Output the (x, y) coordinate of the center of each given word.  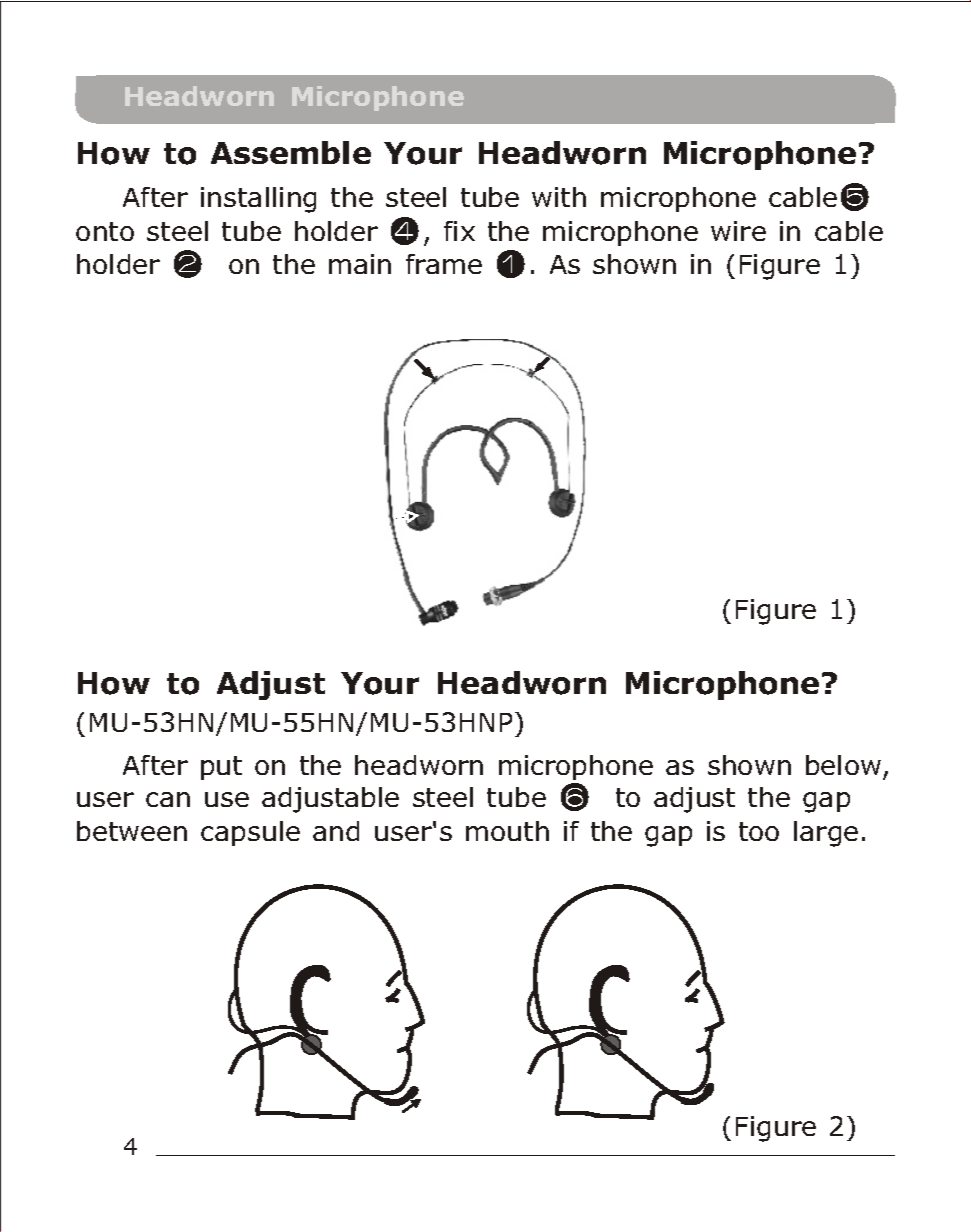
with (559, 197)
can (168, 799)
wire (738, 231)
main (360, 264)
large (826, 834)
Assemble (291, 152)
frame (444, 264)
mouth (507, 831)
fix (459, 231)
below (843, 765)
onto (105, 231)
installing (258, 200)
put (221, 768)
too (759, 831)
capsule (250, 833)
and (336, 831)
